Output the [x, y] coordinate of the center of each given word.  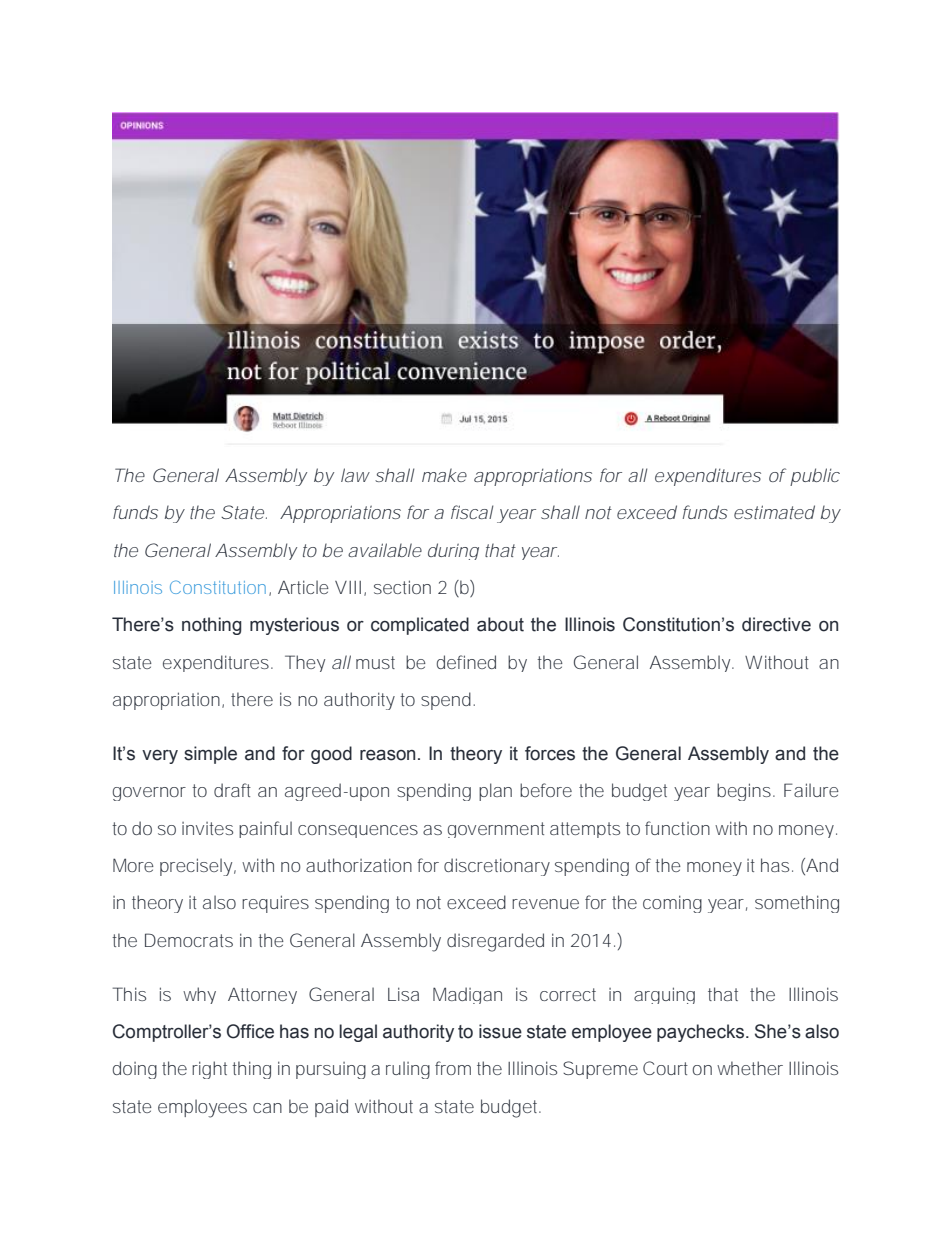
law [355, 475]
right [209, 1070]
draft [232, 790]
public [815, 477]
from [453, 1068]
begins [744, 792]
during [453, 551]
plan [495, 792]
